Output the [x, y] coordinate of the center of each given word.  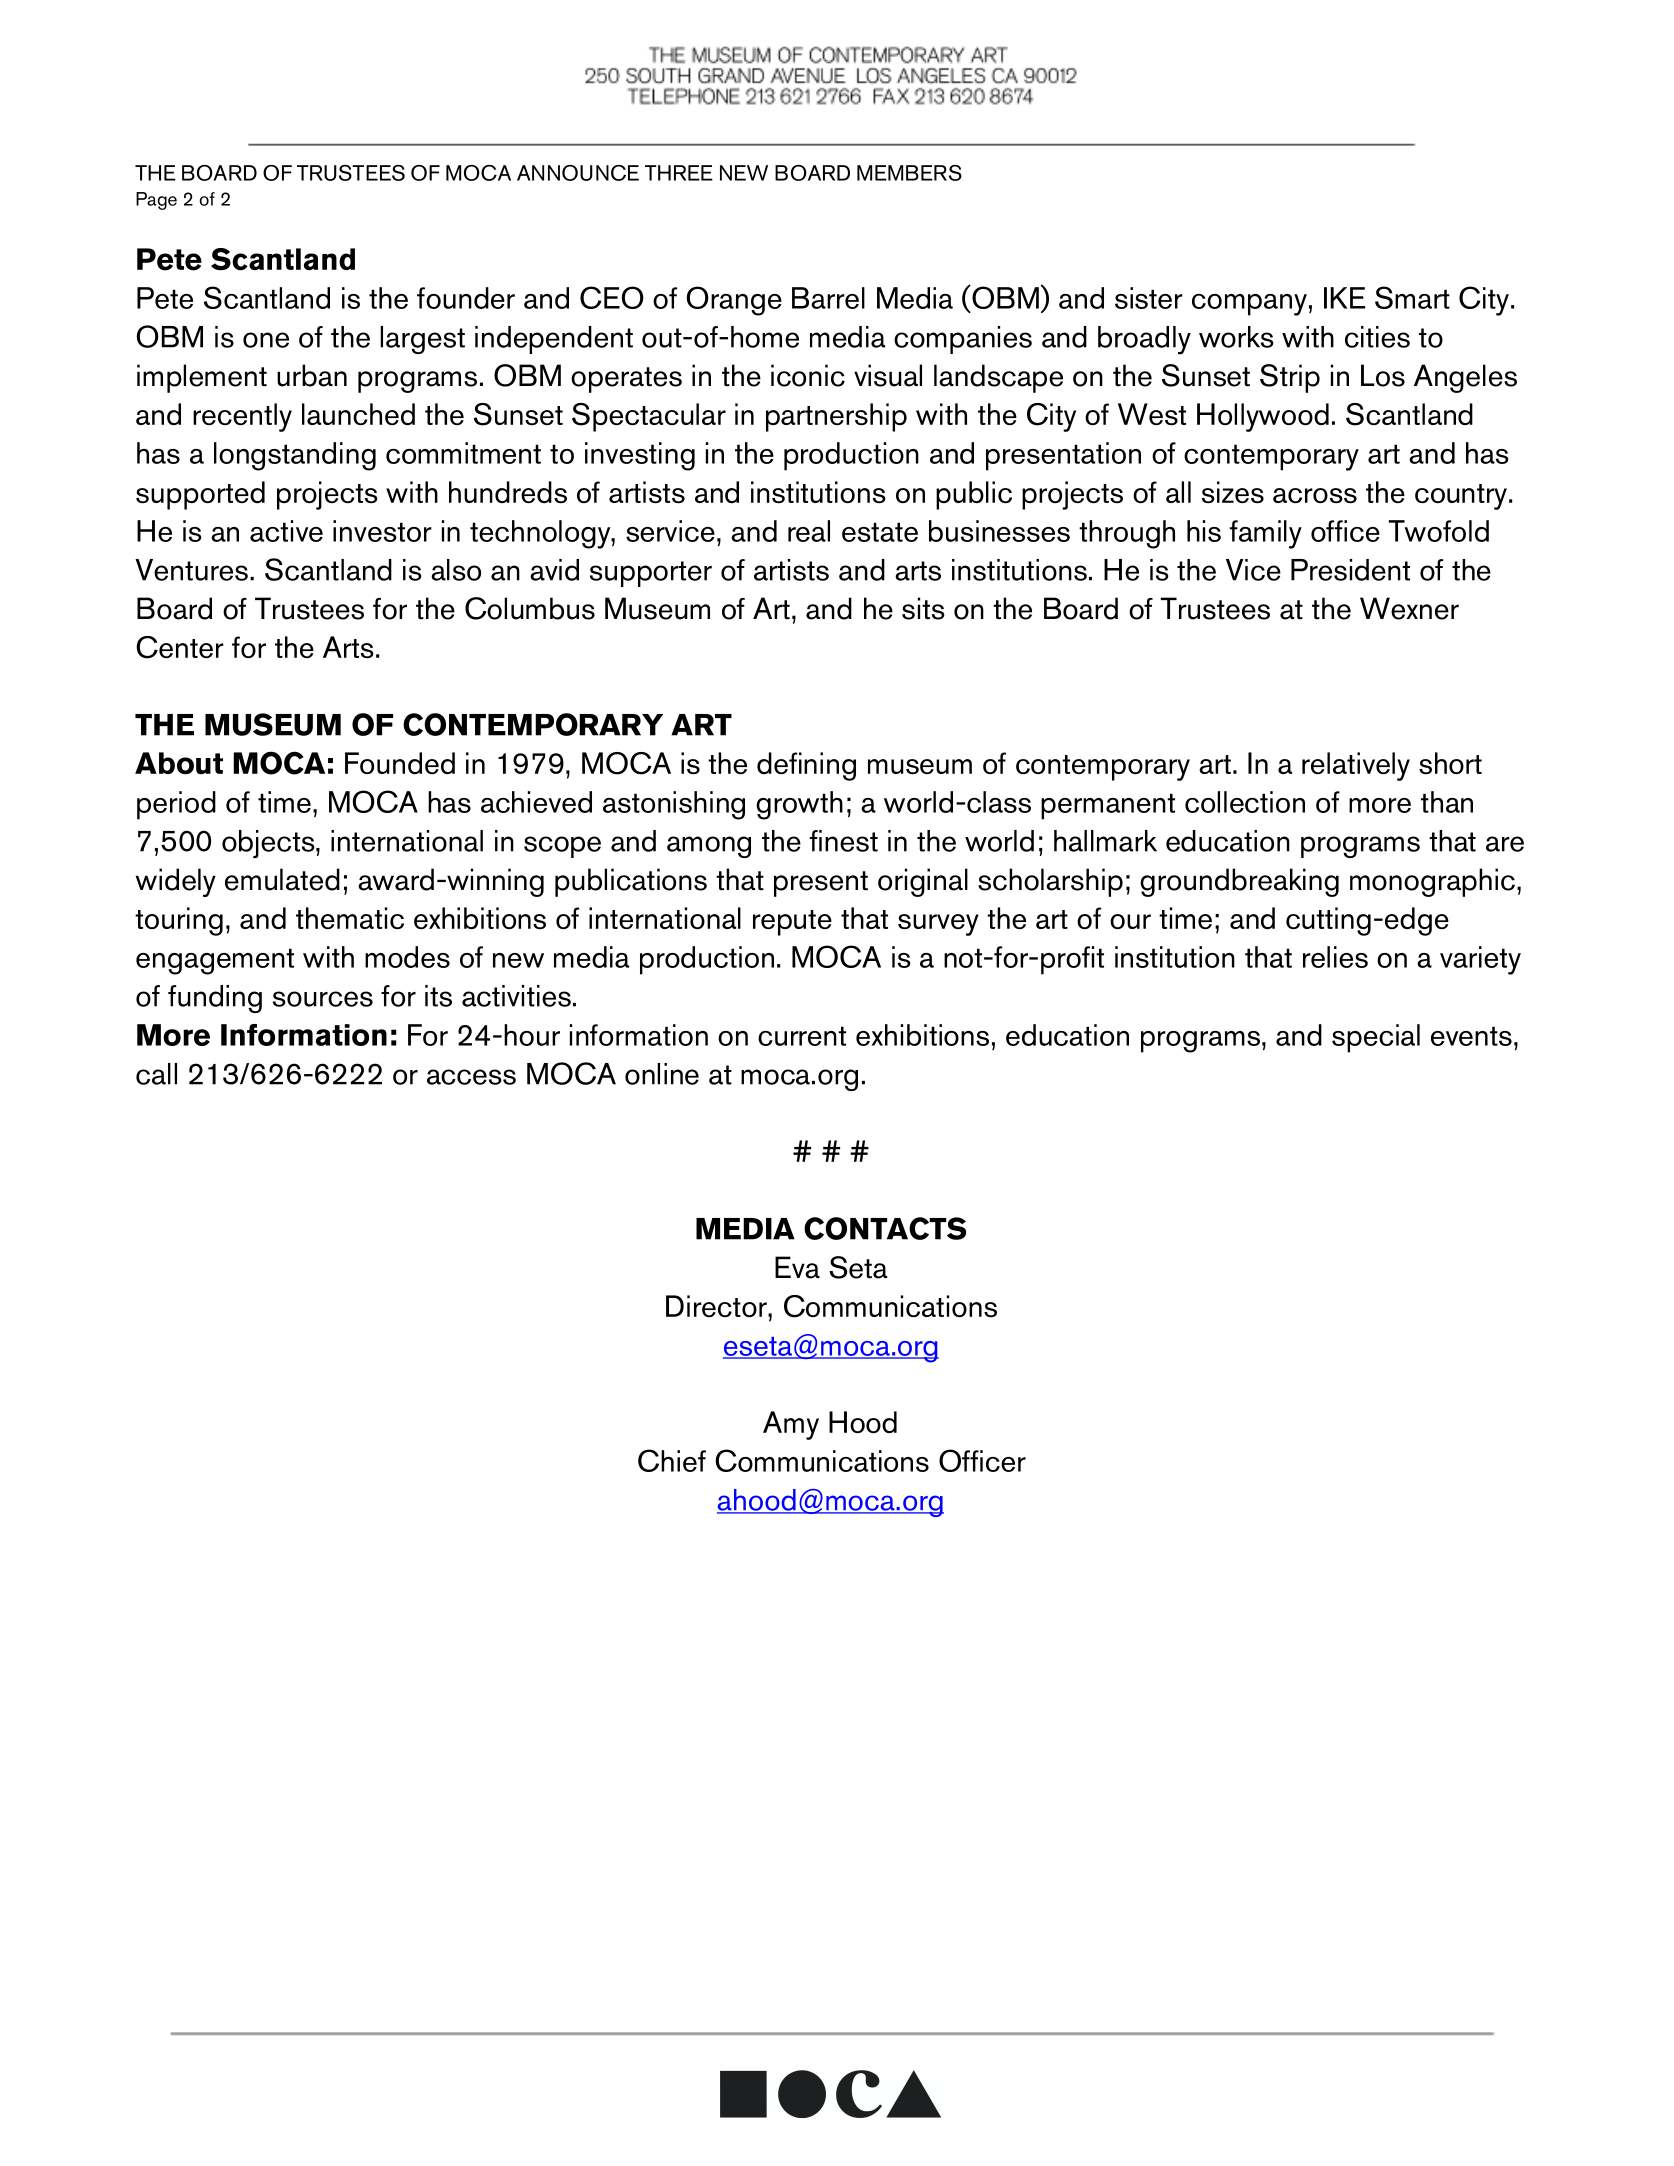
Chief [672, 1460]
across [1315, 495]
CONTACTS [885, 1228]
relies [1335, 957]
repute [792, 923]
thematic [350, 918]
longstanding [295, 456]
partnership [836, 417]
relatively [1356, 766]
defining [806, 766]
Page [156, 201]
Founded [400, 763]
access [471, 1077]
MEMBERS [909, 173]
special [1376, 1038]
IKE [1344, 298]
